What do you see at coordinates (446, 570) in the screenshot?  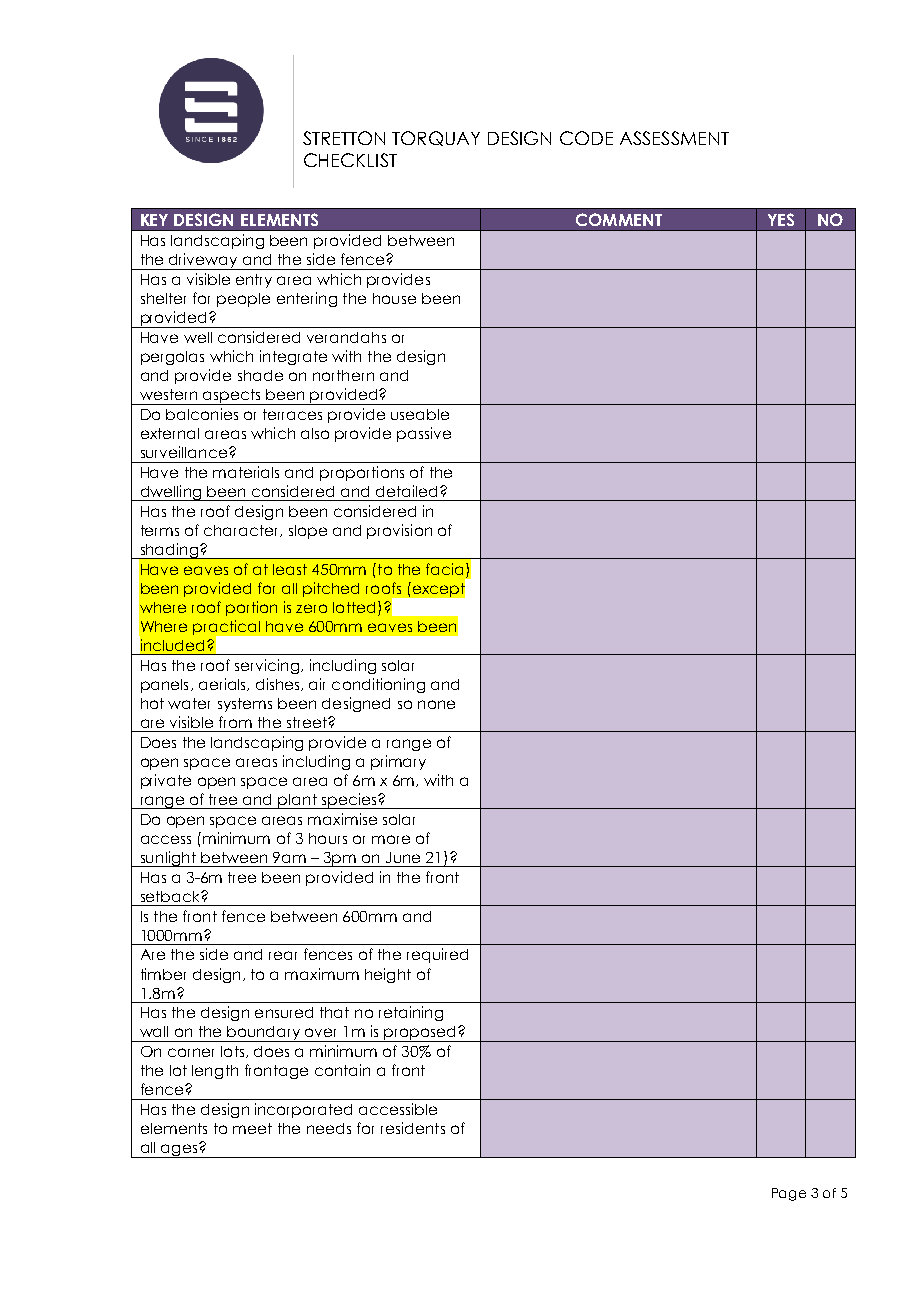 I see `facia` at bounding box center [446, 570].
